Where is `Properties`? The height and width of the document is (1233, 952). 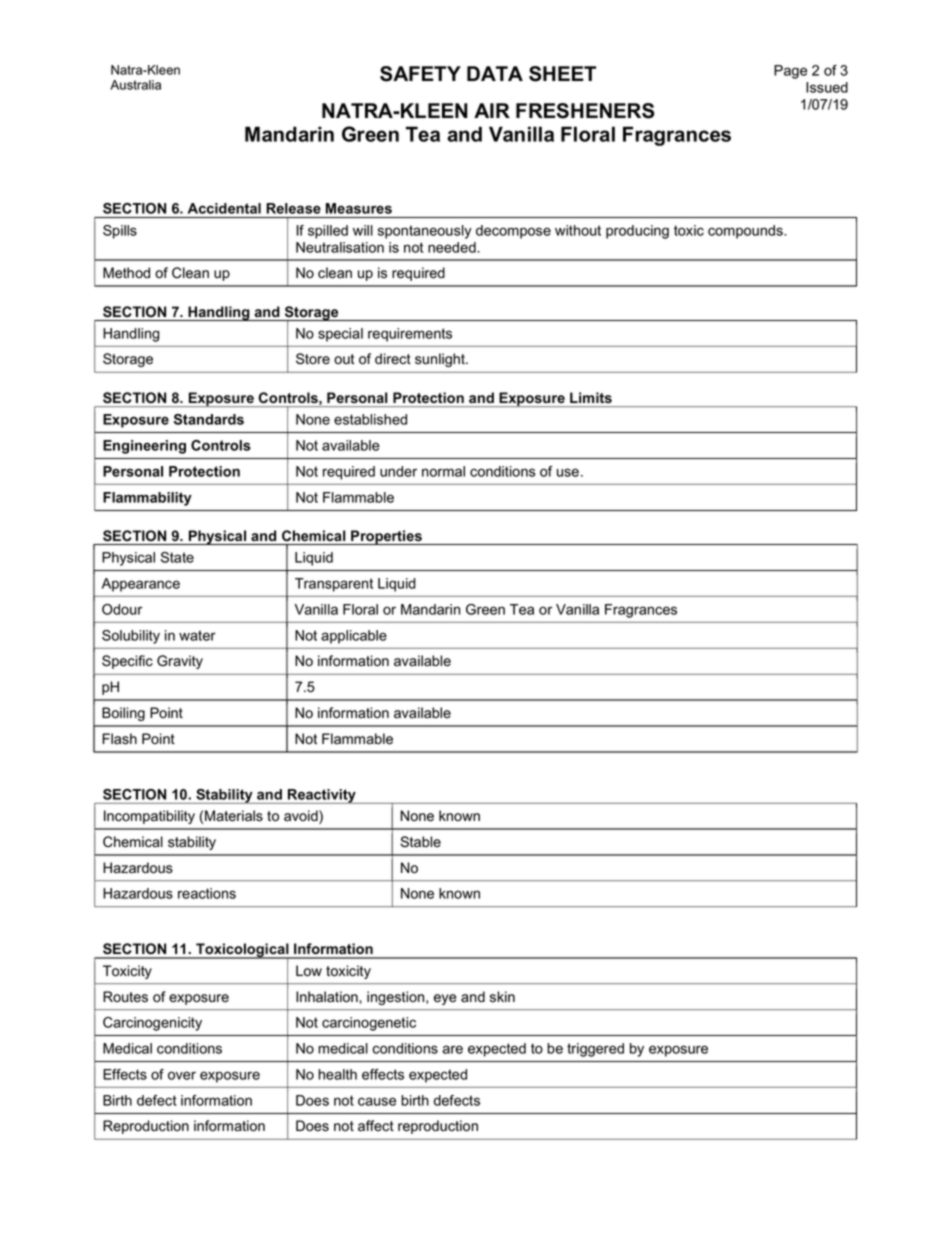 Properties is located at coordinates (386, 537).
